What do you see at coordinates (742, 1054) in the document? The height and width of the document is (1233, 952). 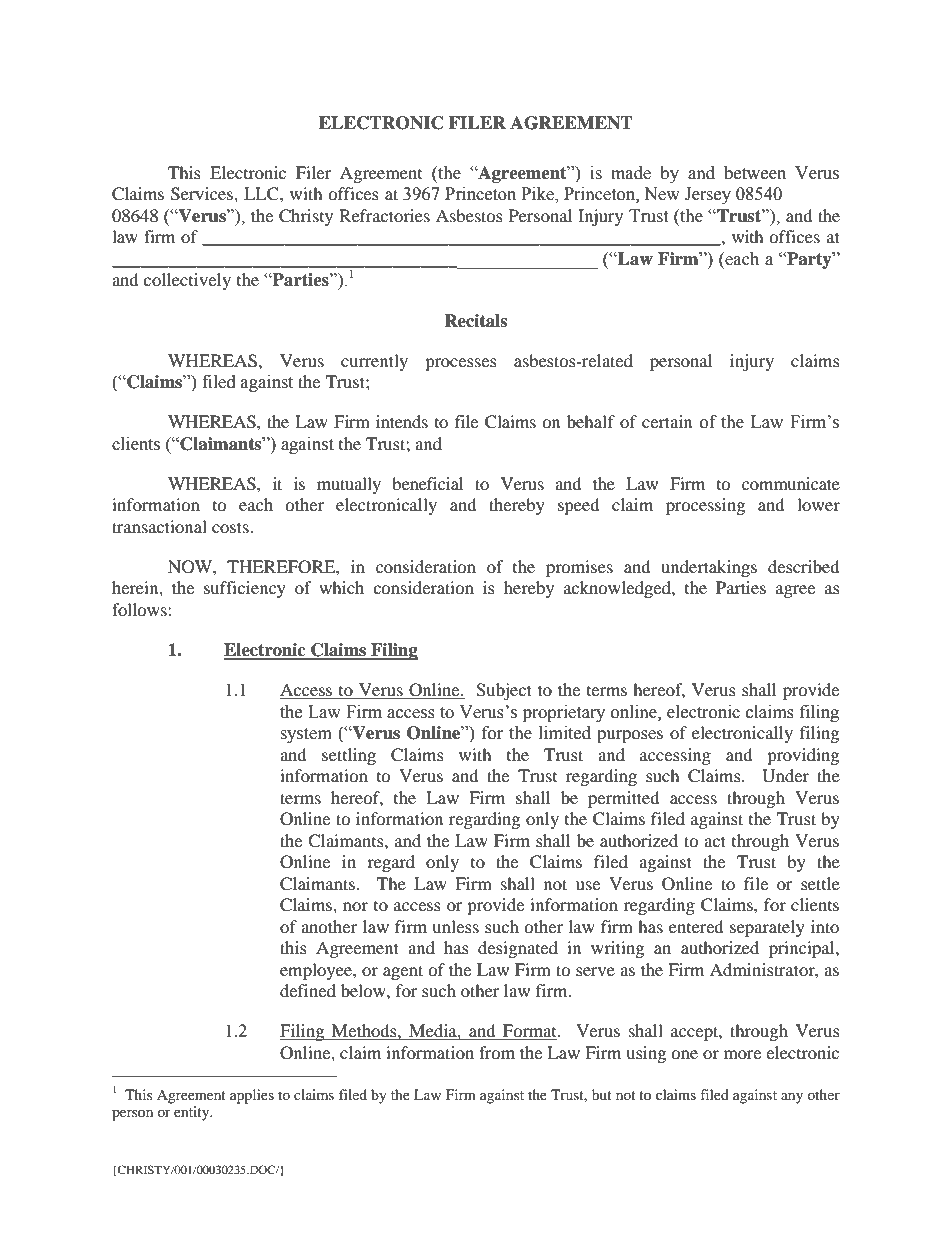 I see `more` at bounding box center [742, 1054].
